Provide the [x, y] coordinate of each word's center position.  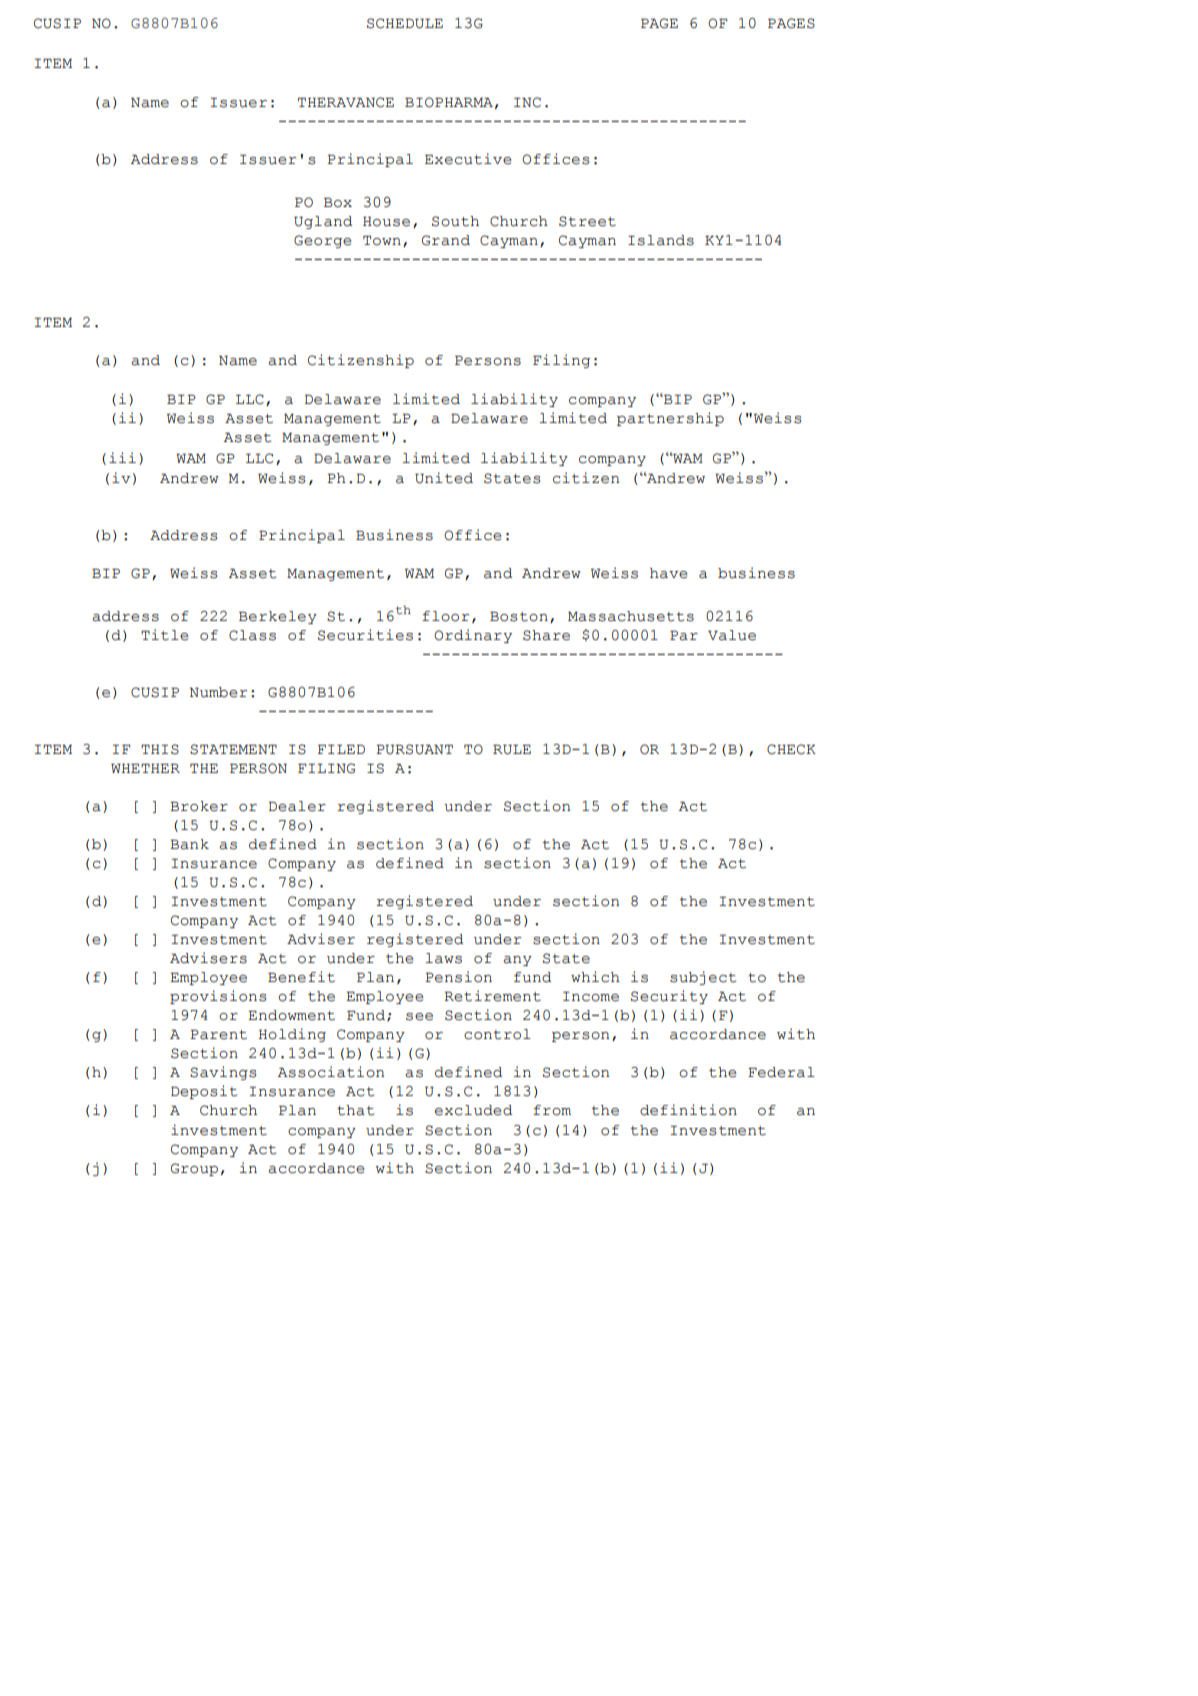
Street [587, 221]
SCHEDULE [405, 23]
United [444, 478]
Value [732, 635]
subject [703, 978]
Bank [189, 844]
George [322, 241]
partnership [670, 419]
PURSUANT [414, 749]
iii [122, 457]
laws [444, 958]
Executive [468, 159]
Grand [446, 240]
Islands [661, 240]
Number [218, 692]
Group [194, 1169]
